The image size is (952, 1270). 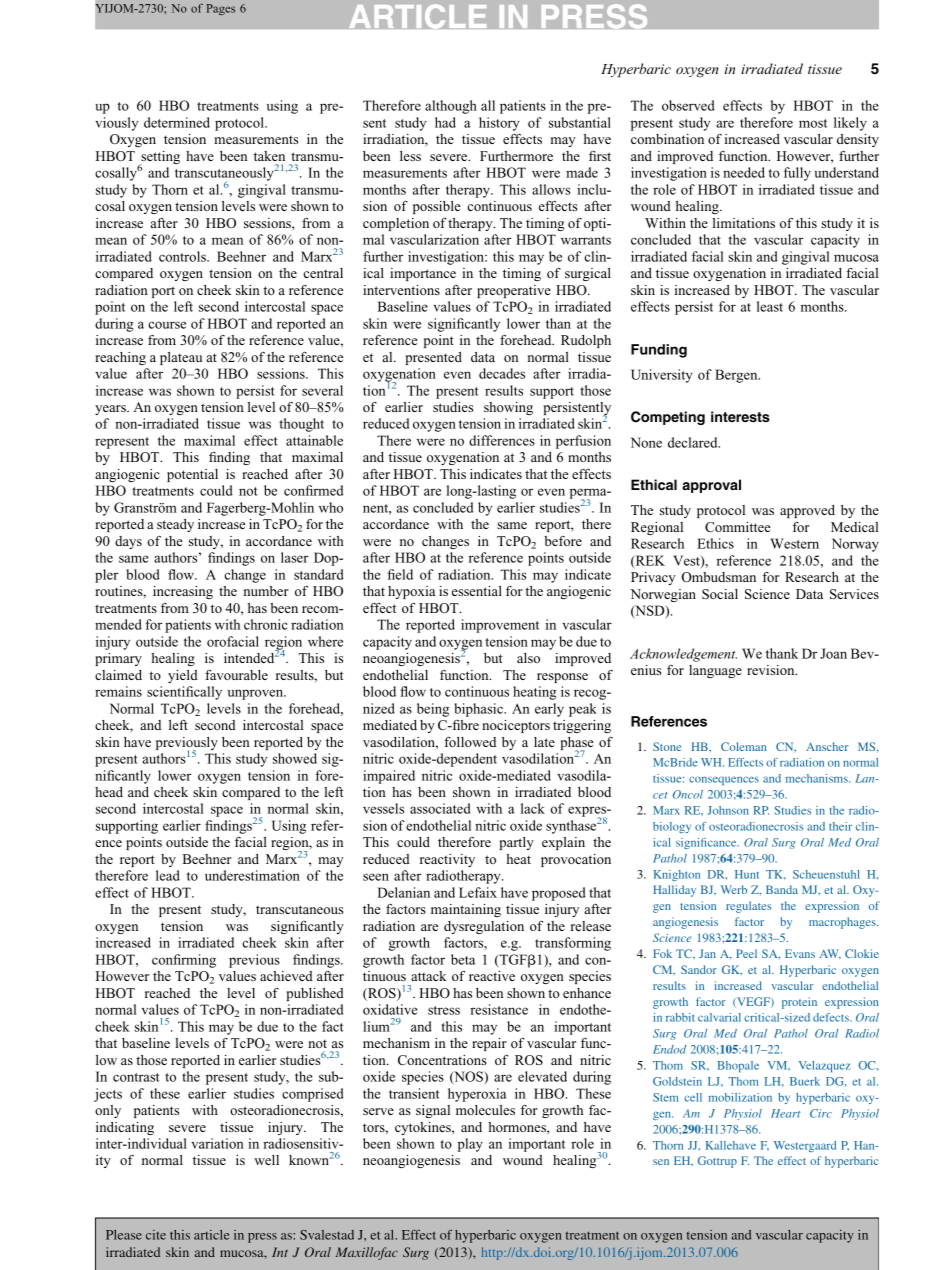 What do you see at coordinates (500, 626) in the page?
I see `improvement` at bounding box center [500, 626].
